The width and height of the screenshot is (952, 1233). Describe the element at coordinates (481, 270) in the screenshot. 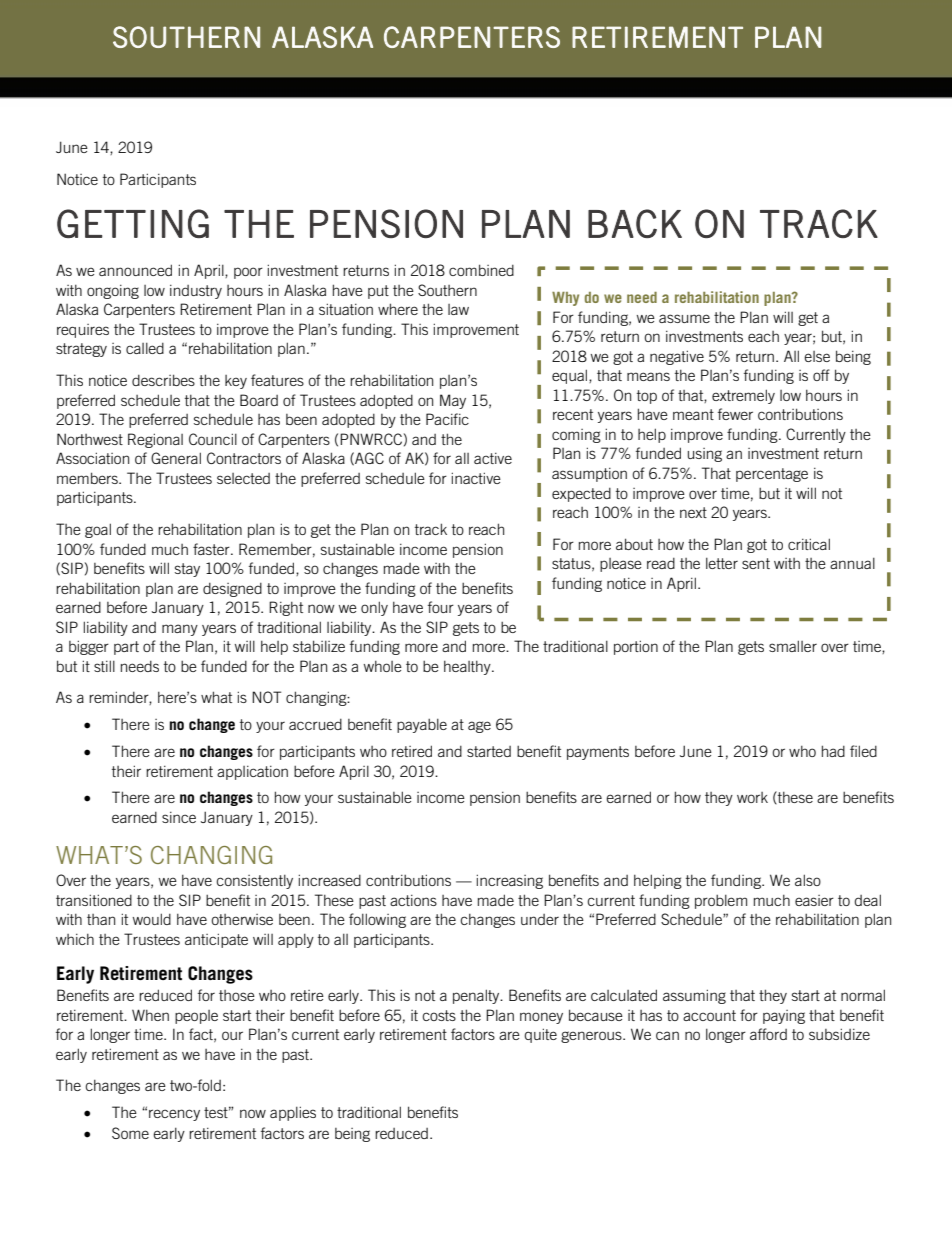

I see `combined` at that location.
